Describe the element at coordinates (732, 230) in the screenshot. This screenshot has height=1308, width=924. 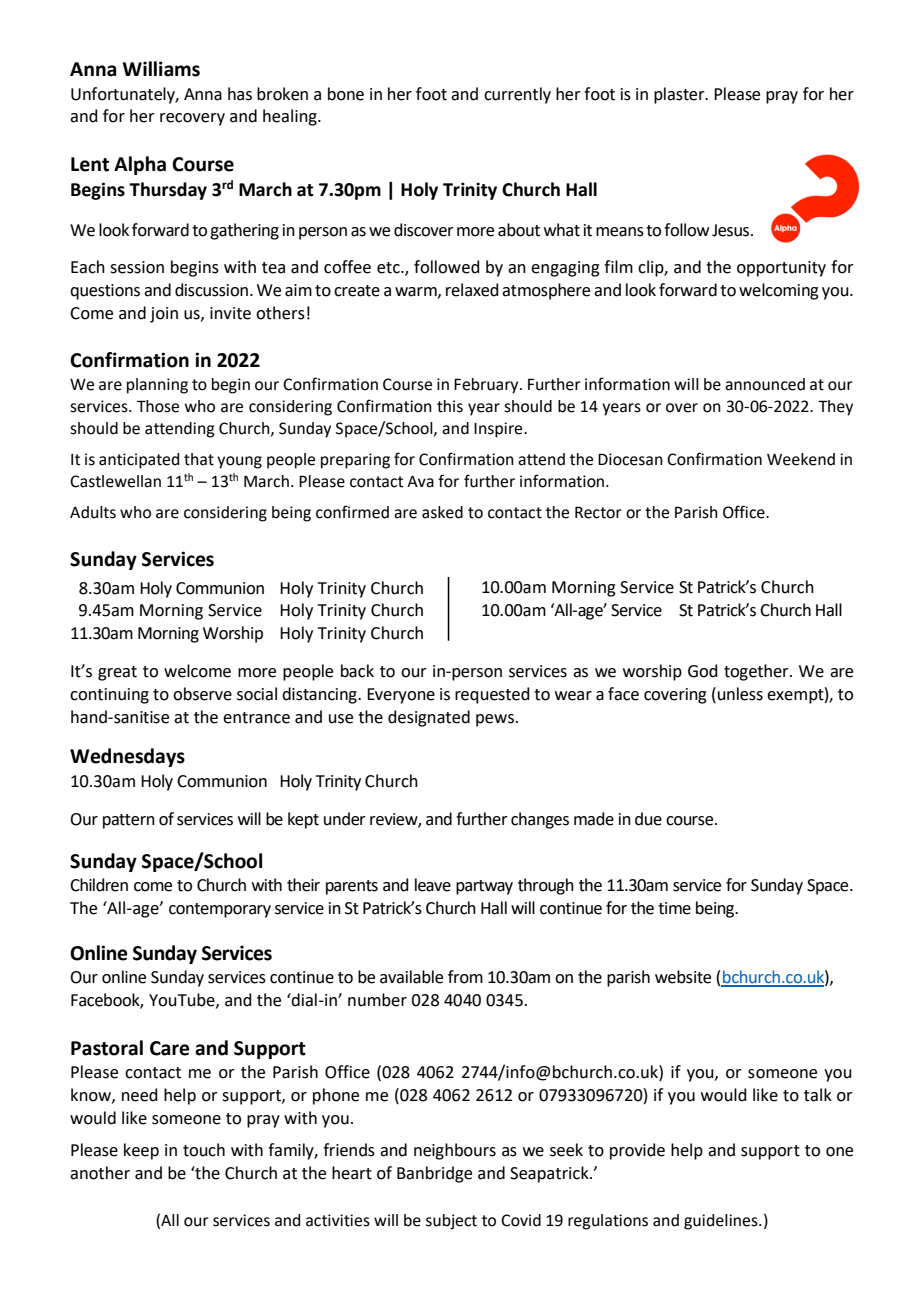
I see `Jesus` at that location.
